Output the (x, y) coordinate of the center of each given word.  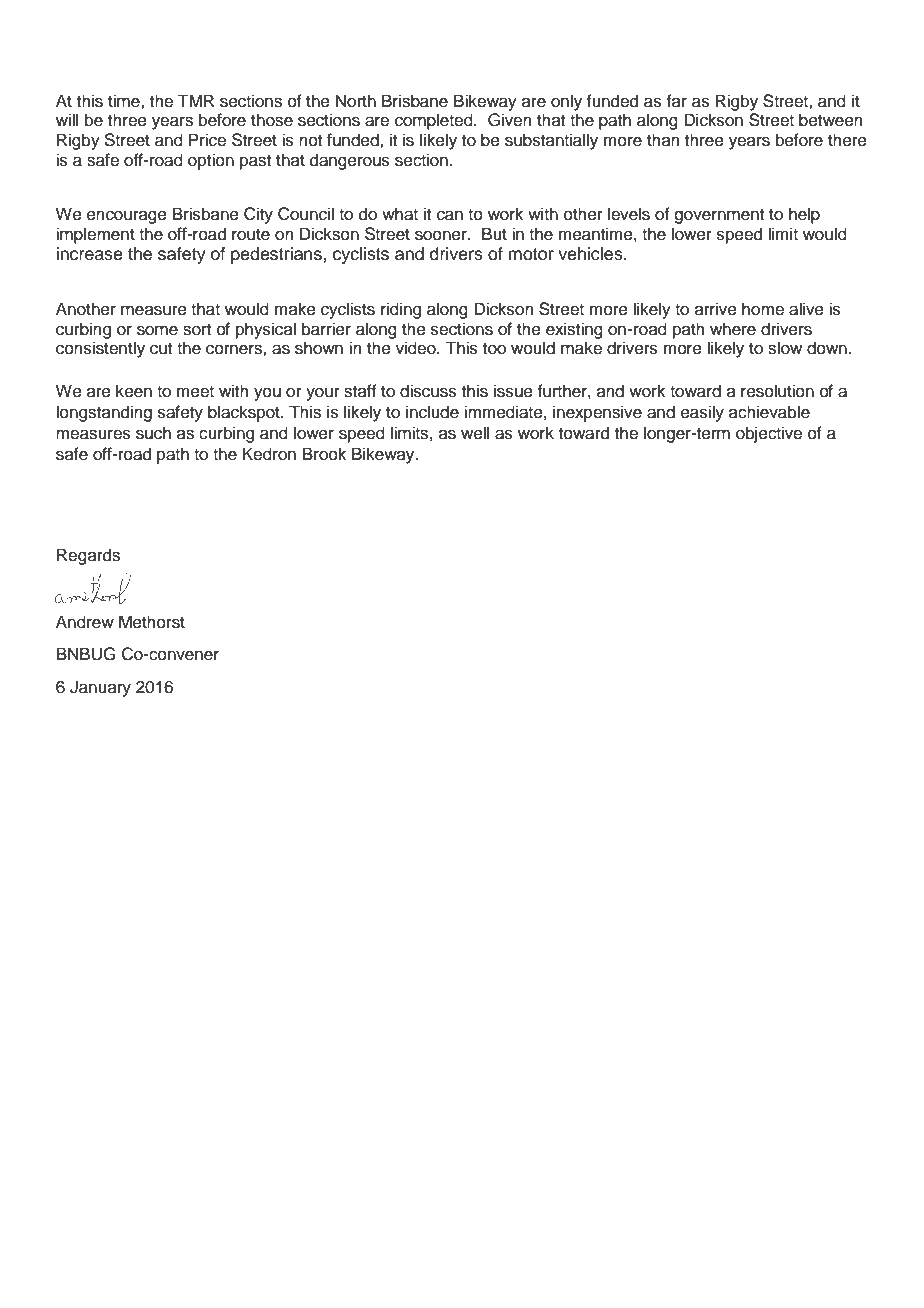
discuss (428, 391)
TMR (196, 100)
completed (435, 121)
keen (134, 391)
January (100, 688)
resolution (777, 391)
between (831, 120)
